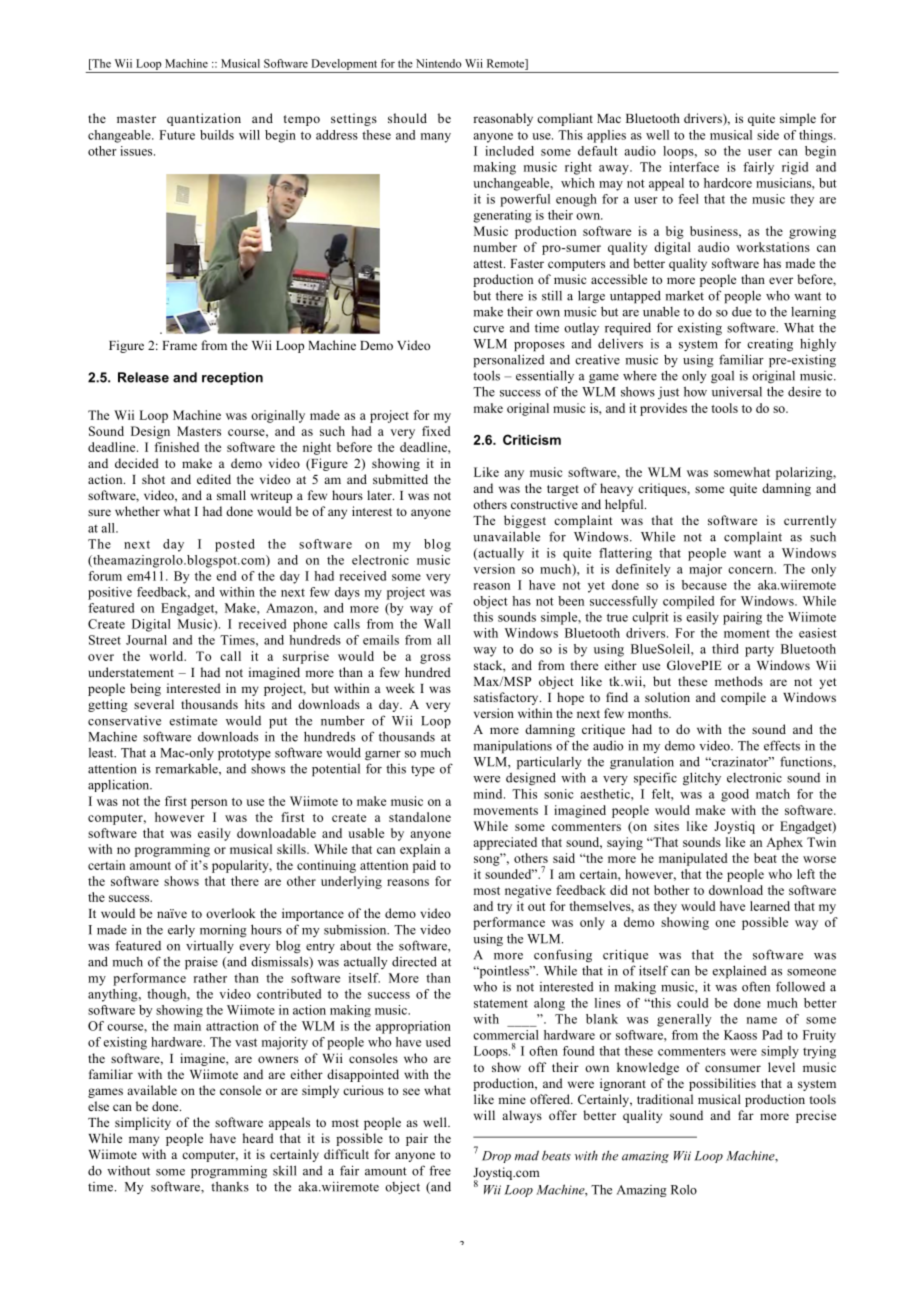 The image size is (924, 1308). What do you see at coordinates (768, 135) in the image?
I see `side` at bounding box center [768, 135].
